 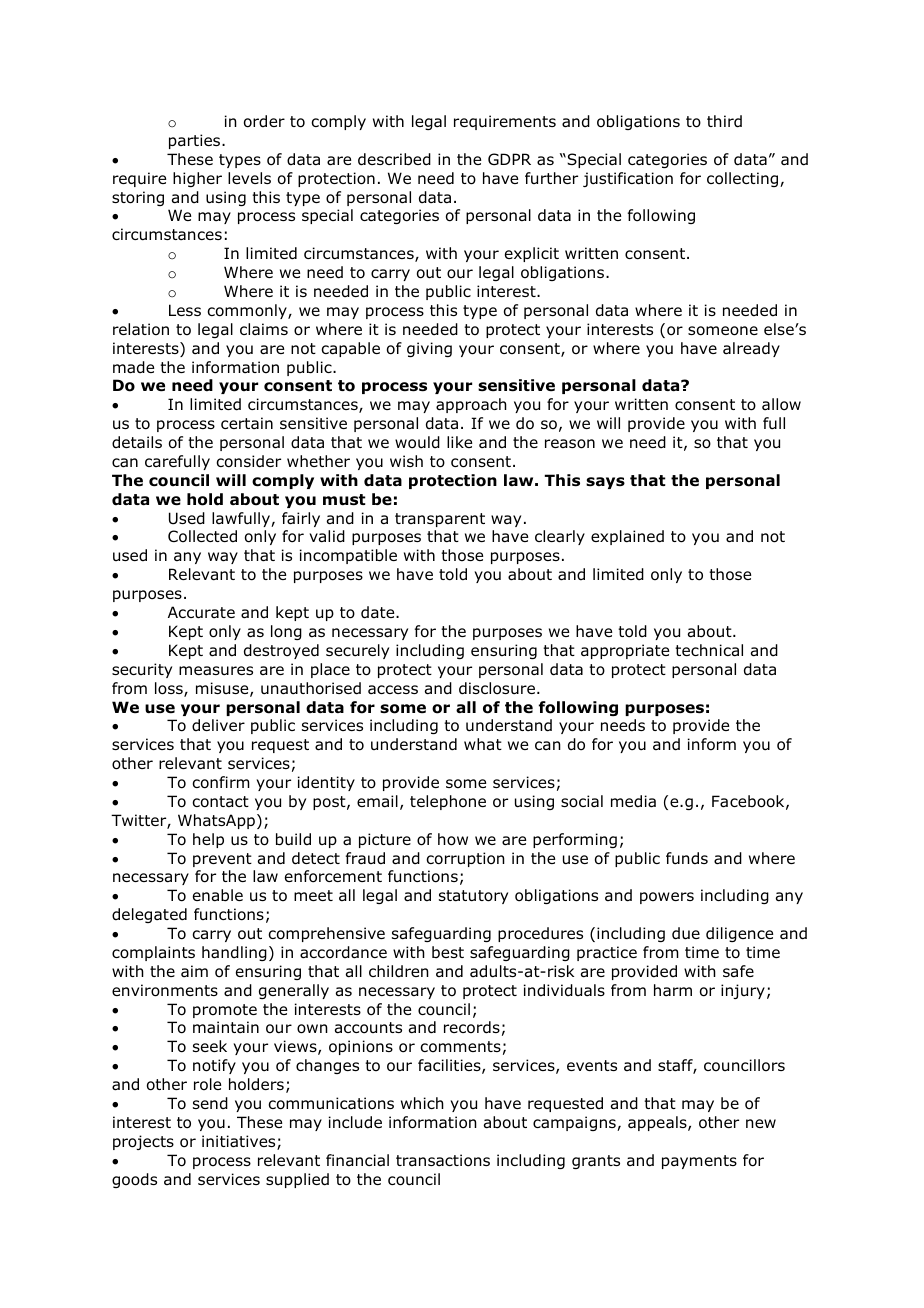 What do you see at coordinates (605, 483) in the screenshot?
I see `says` at bounding box center [605, 483].
